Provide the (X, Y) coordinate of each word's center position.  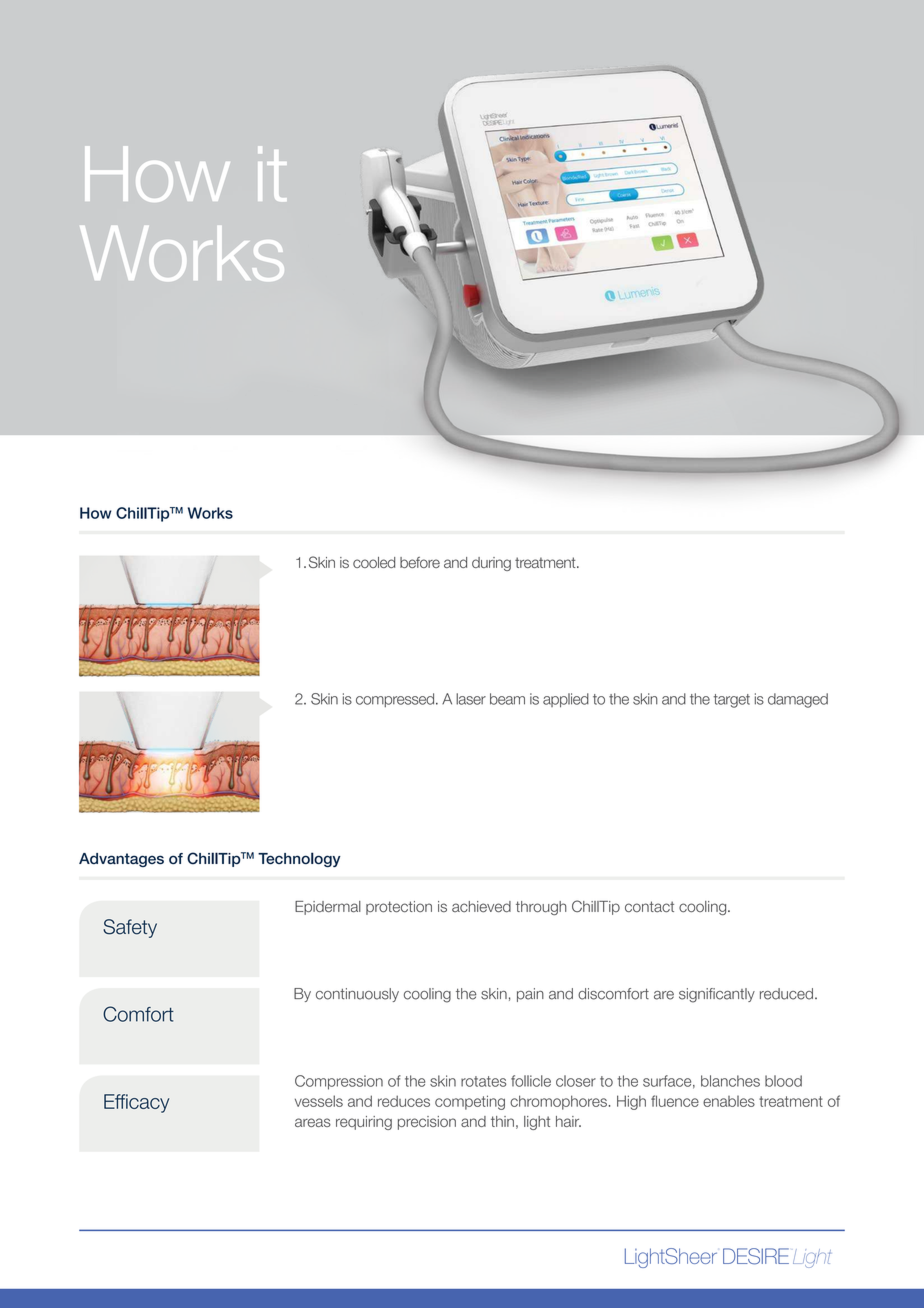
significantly (717, 995)
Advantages (121, 860)
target (732, 701)
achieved (481, 907)
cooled (374, 562)
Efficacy (136, 1103)
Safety (130, 928)
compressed (396, 700)
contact (649, 907)
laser (471, 699)
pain (530, 995)
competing (470, 1102)
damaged (798, 700)
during (491, 564)
